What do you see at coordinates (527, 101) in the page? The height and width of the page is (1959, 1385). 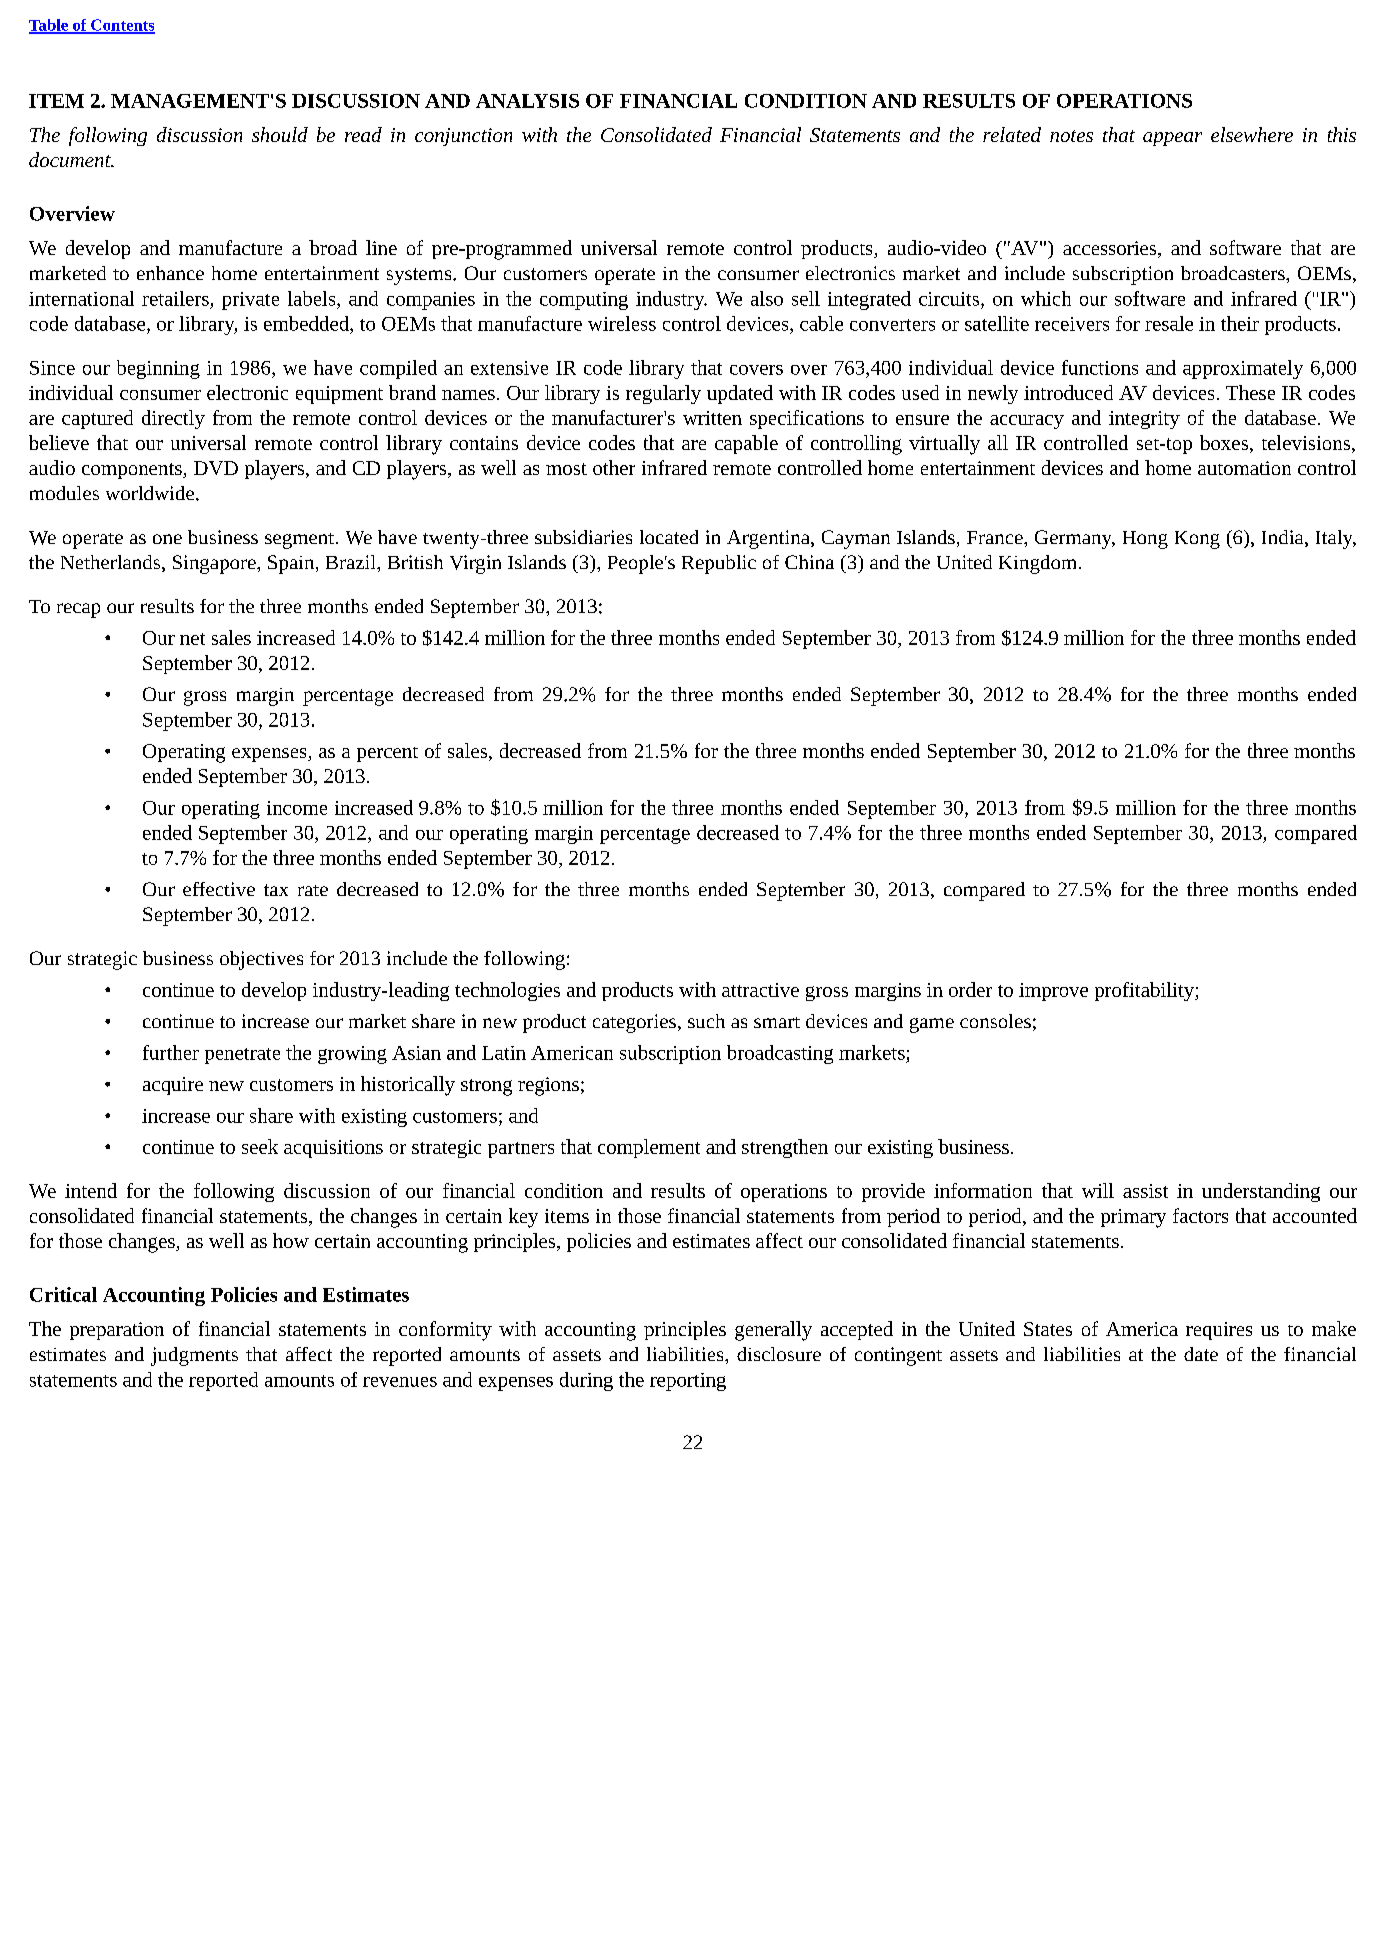 I see `ANALYSIS` at bounding box center [527, 101].
